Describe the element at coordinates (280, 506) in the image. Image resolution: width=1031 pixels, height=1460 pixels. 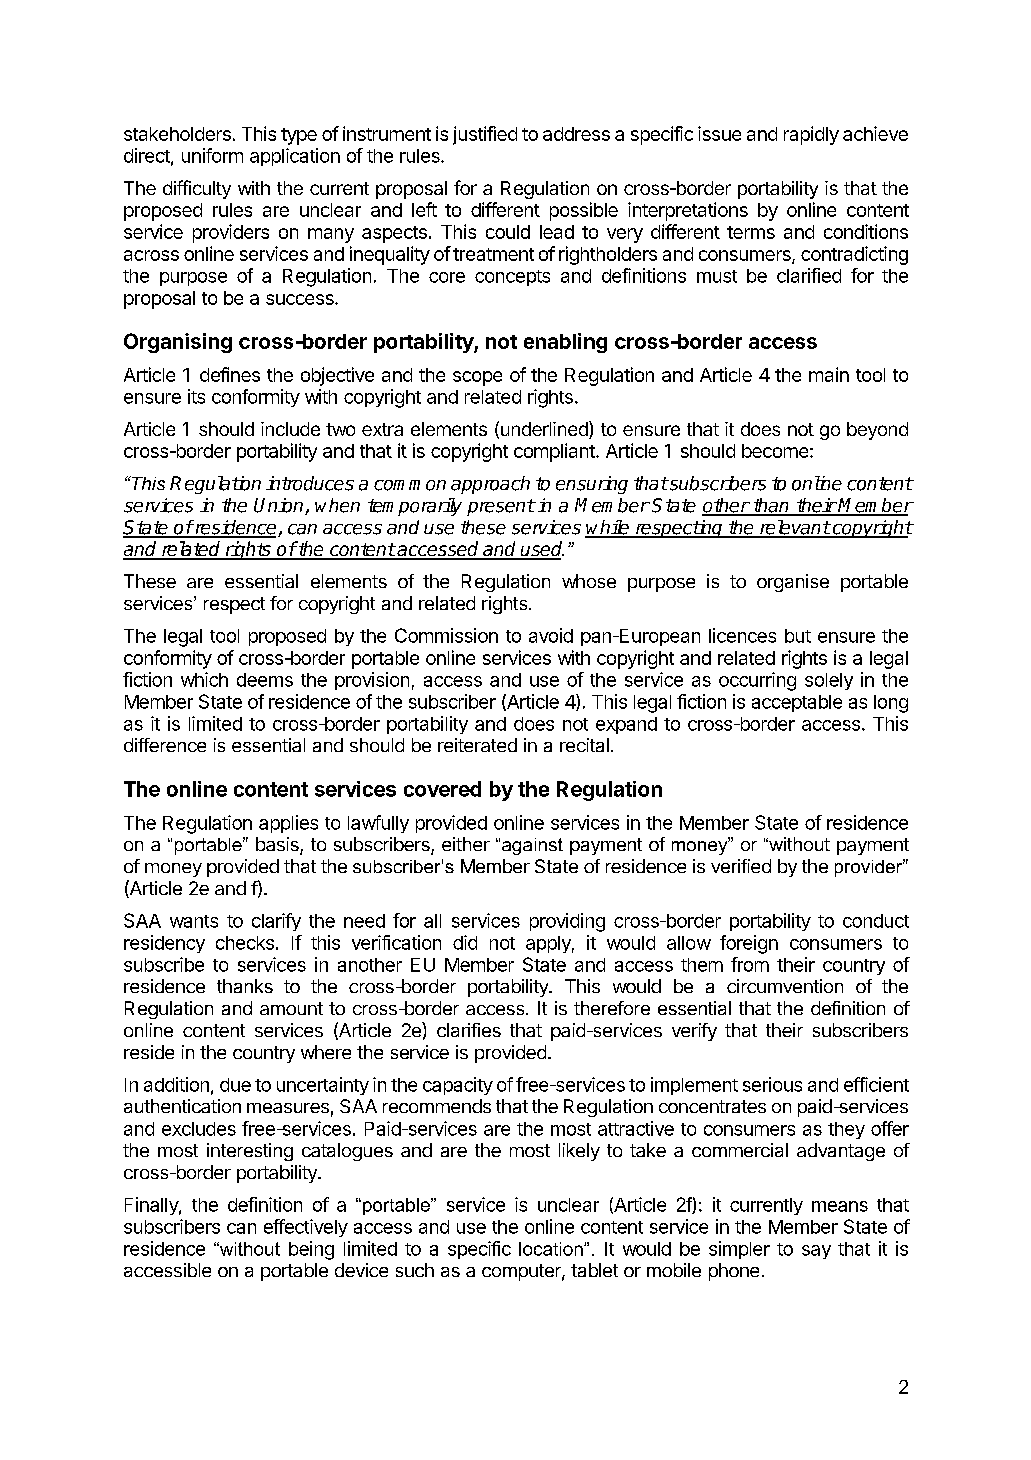
I see `Union` at that location.
